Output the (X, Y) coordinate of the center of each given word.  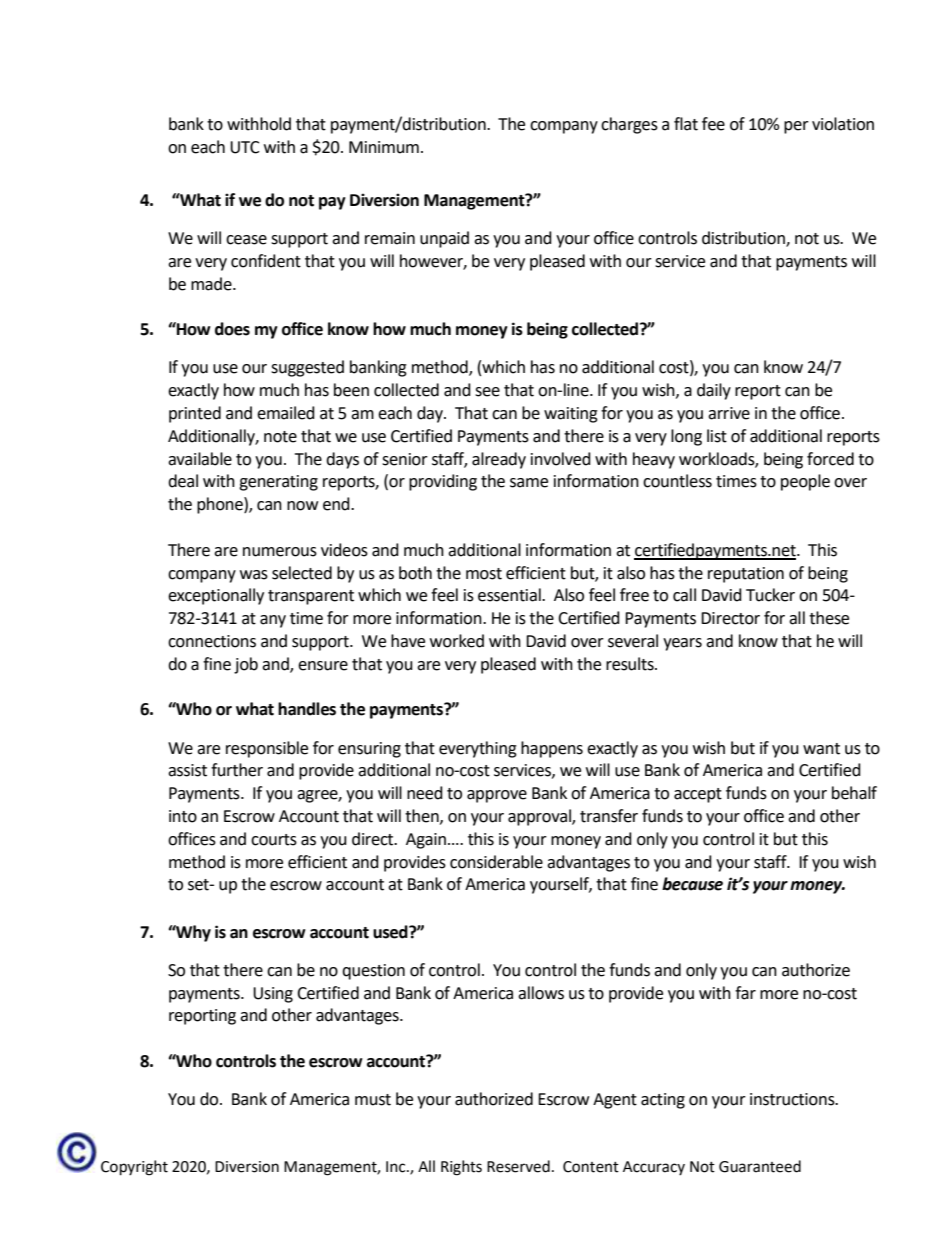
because (692, 884)
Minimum (384, 147)
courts (274, 840)
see (487, 392)
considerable (496, 862)
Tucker (770, 595)
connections (212, 641)
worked (457, 641)
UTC (245, 147)
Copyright (134, 1168)
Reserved (518, 1166)
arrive (729, 413)
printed (195, 414)
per (796, 127)
